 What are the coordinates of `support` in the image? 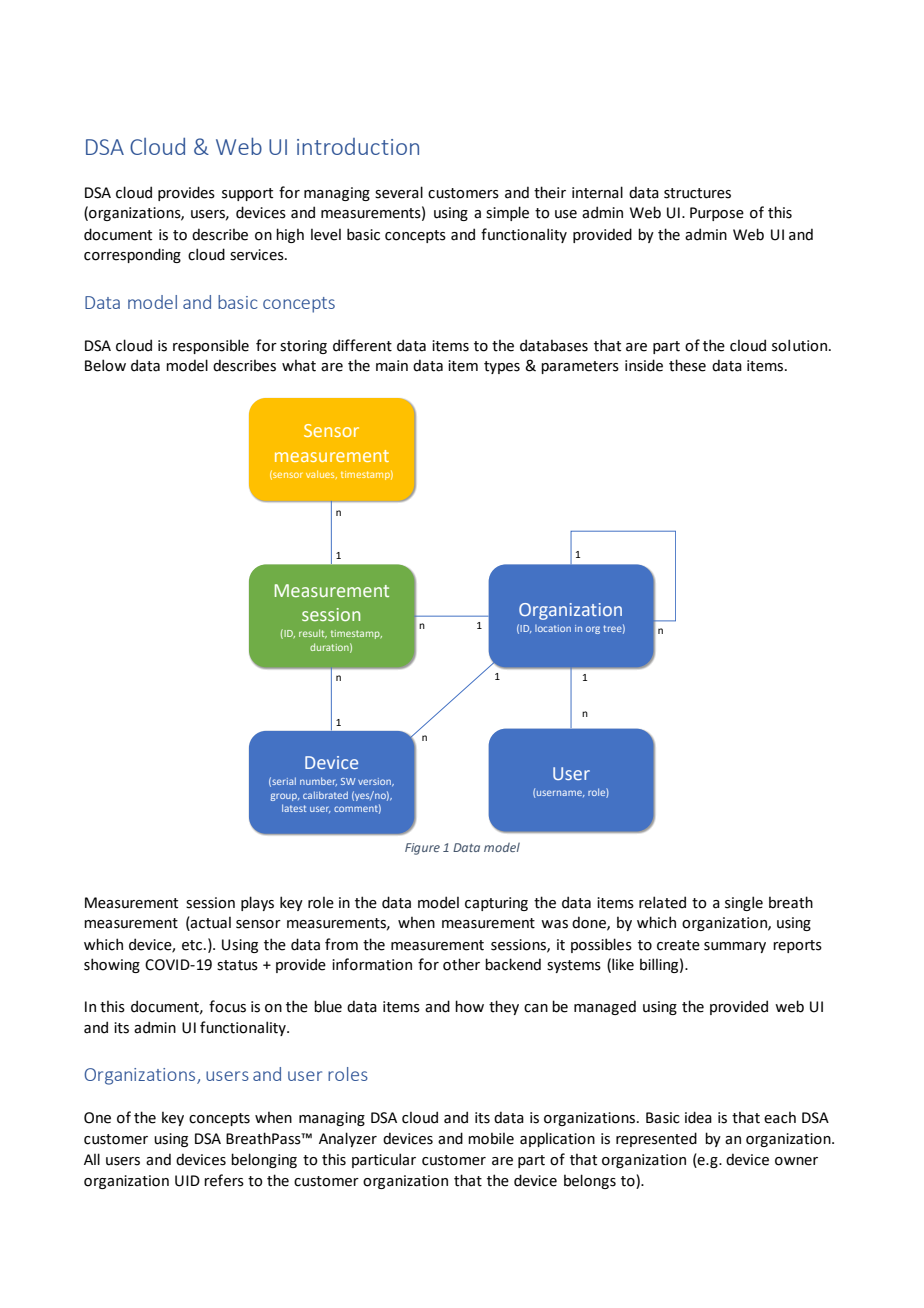 It's located at (247, 194).
